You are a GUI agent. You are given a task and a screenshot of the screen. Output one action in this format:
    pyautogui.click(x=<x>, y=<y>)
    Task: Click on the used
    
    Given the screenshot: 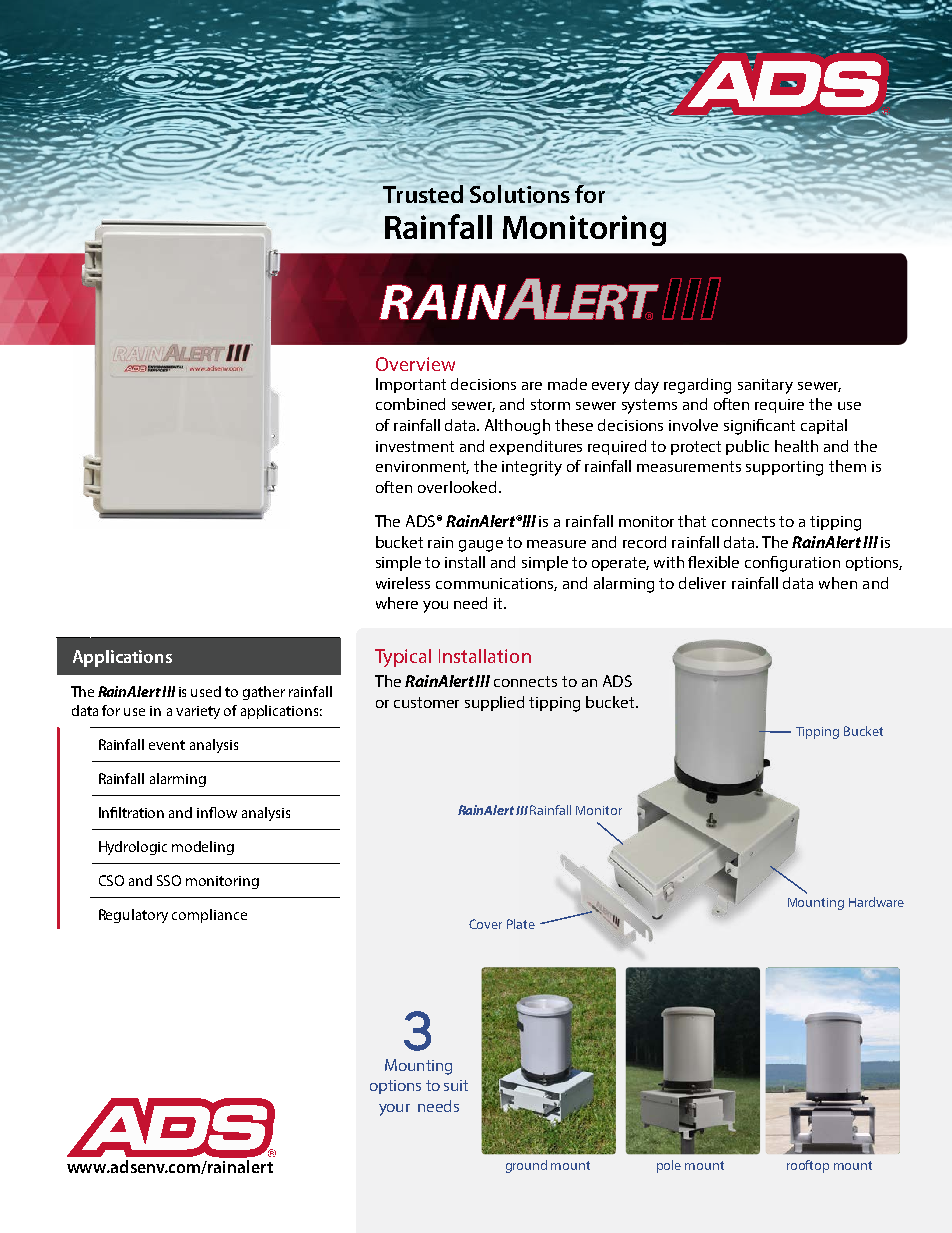 What is the action you would take?
    pyautogui.click(x=206, y=691)
